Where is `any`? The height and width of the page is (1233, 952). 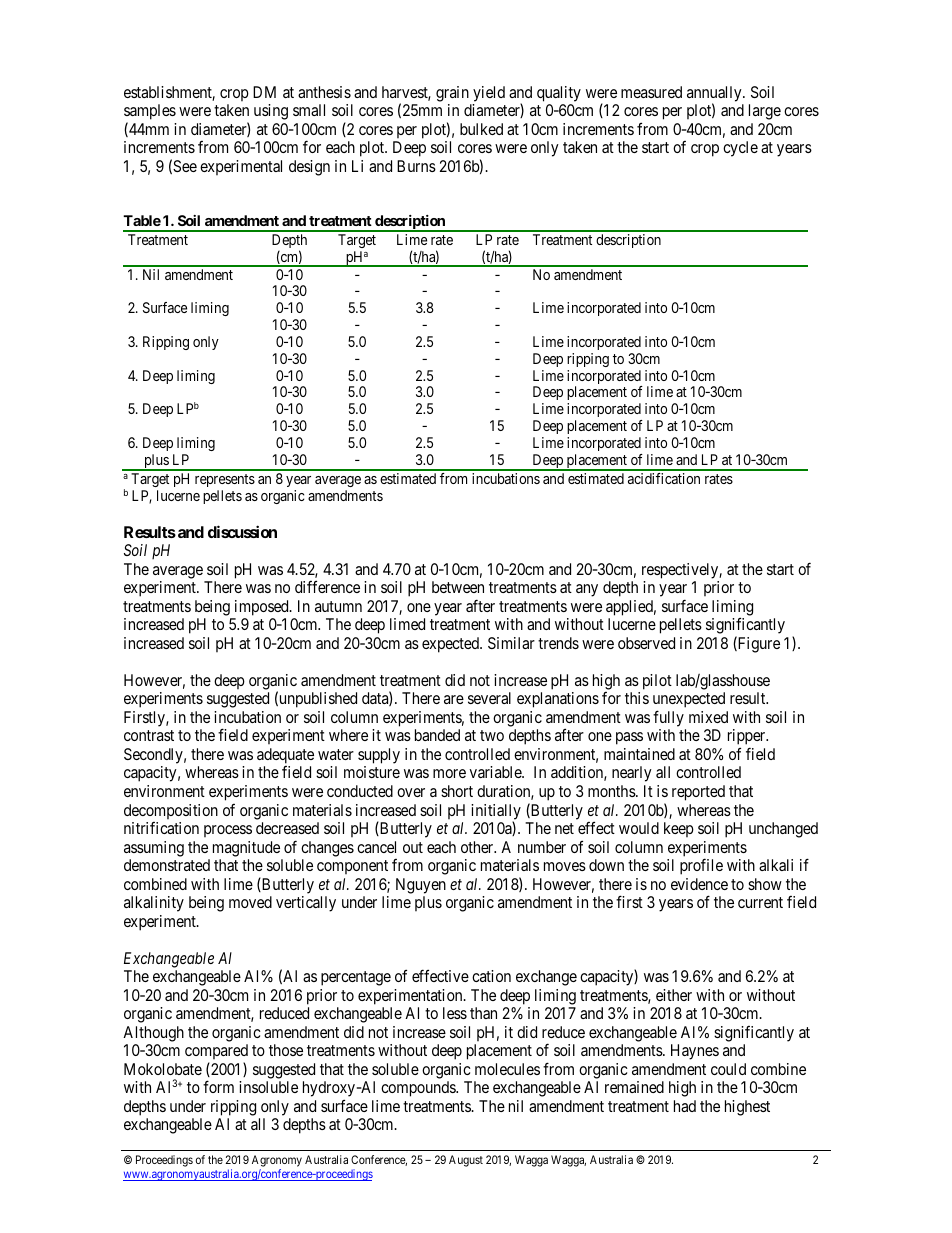 any is located at coordinates (587, 590).
